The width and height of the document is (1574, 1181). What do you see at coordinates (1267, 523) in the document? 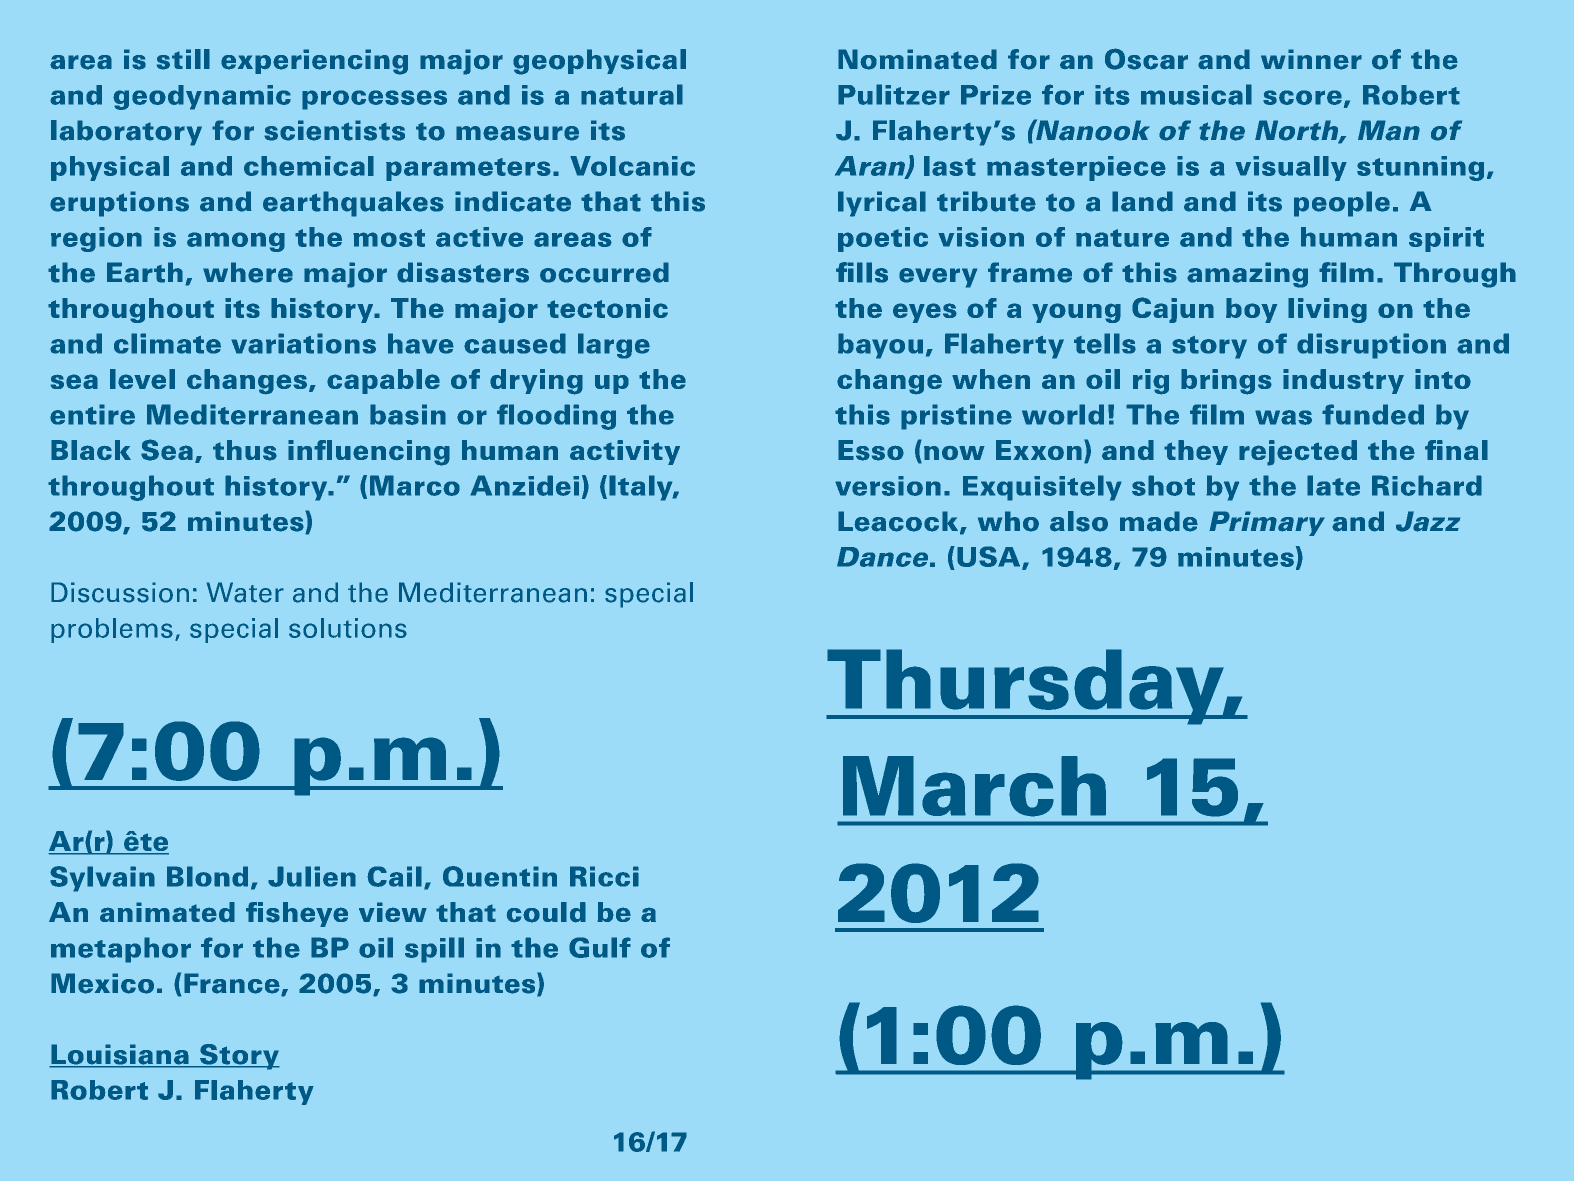
I see `Primary` at bounding box center [1267, 523].
